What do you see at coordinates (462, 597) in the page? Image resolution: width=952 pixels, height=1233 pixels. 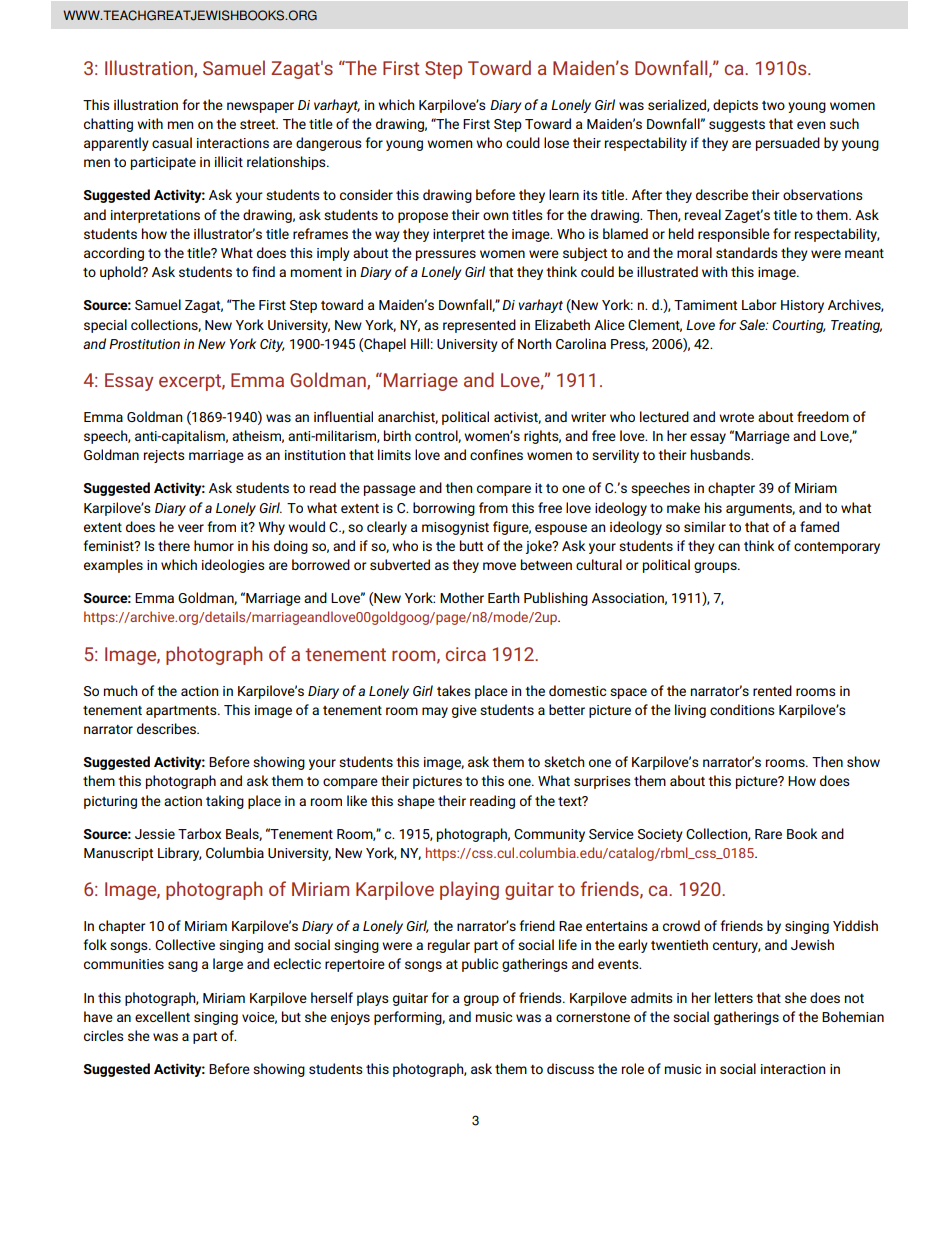 I see `Mother` at bounding box center [462, 597].
